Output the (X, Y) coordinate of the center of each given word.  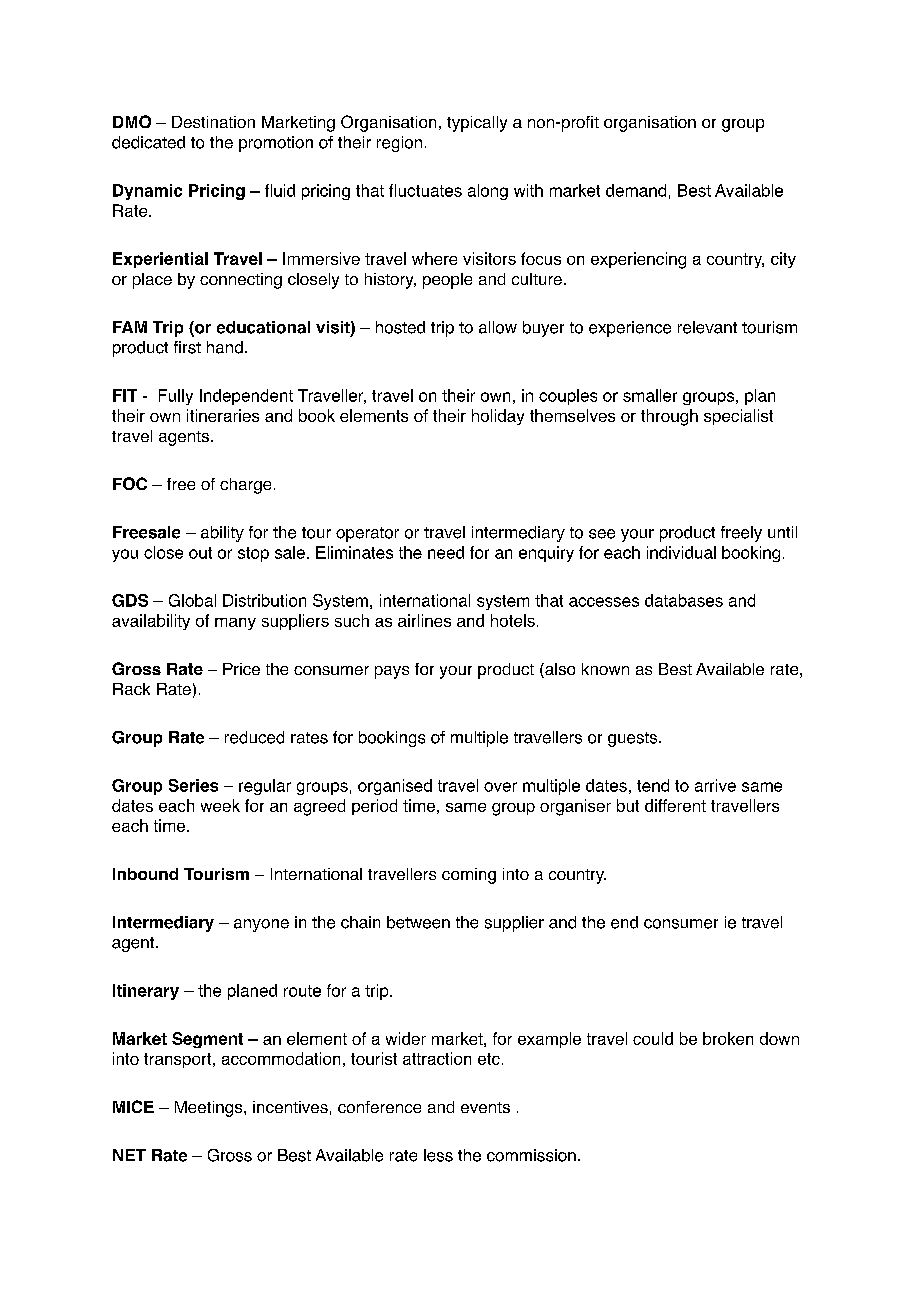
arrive (715, 785)
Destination (213, 122)
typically (477, 124)
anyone (261, 925)
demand (636, 190)
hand (225, 347)
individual (681, 552)
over (500, 787)
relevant (707, 327)
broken (728, 1038)
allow (498, 327)
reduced (254, 737)
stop (253, 554)
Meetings (210, 1109)
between (418, 922)
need (446, 552)
